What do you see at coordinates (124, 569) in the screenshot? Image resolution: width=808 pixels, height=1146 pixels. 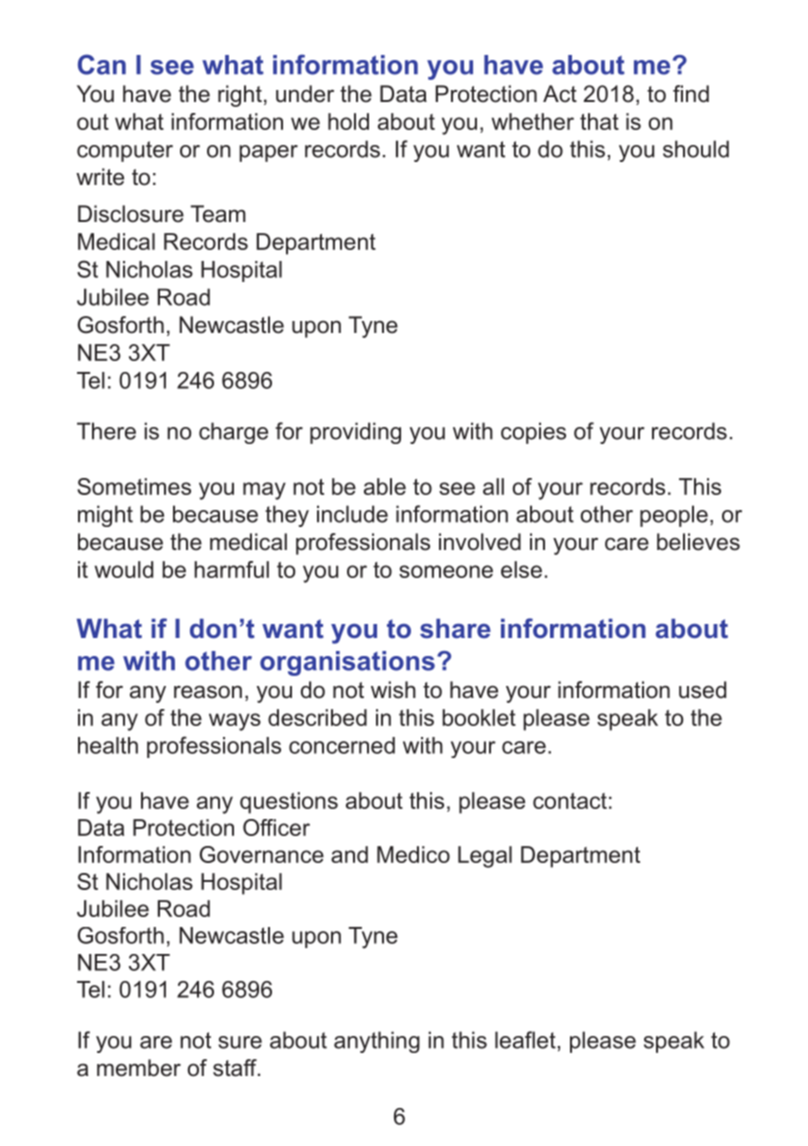 I see `would` at bounding box center [124, 569].
